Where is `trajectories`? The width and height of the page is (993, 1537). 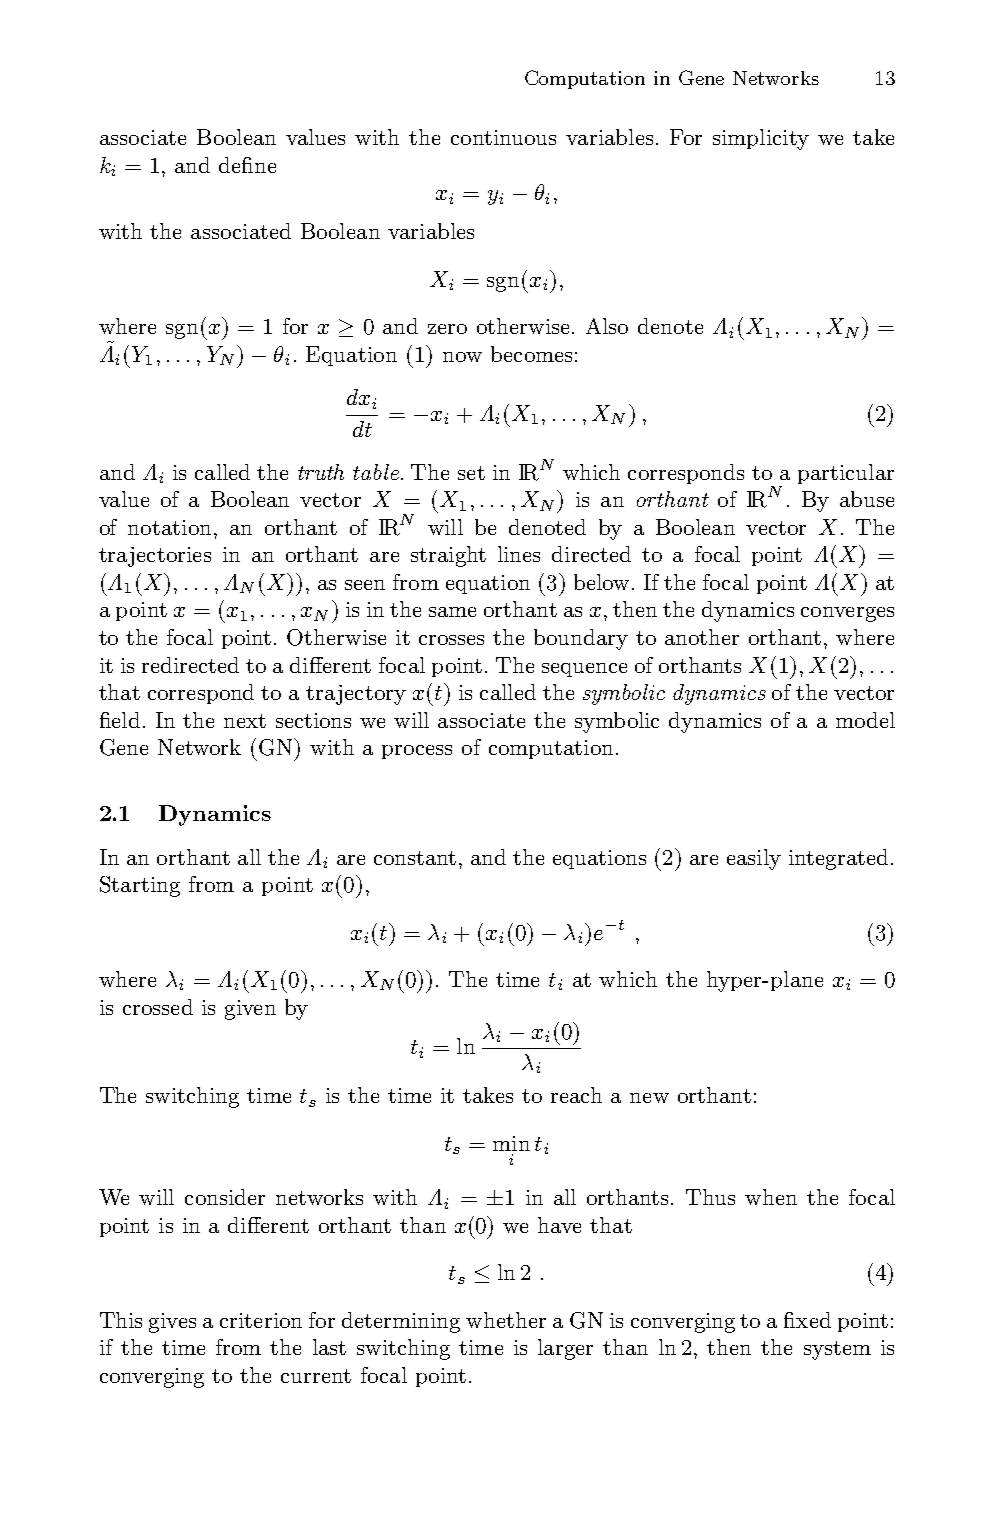 trajectories is located at coordinates (155, 557).
